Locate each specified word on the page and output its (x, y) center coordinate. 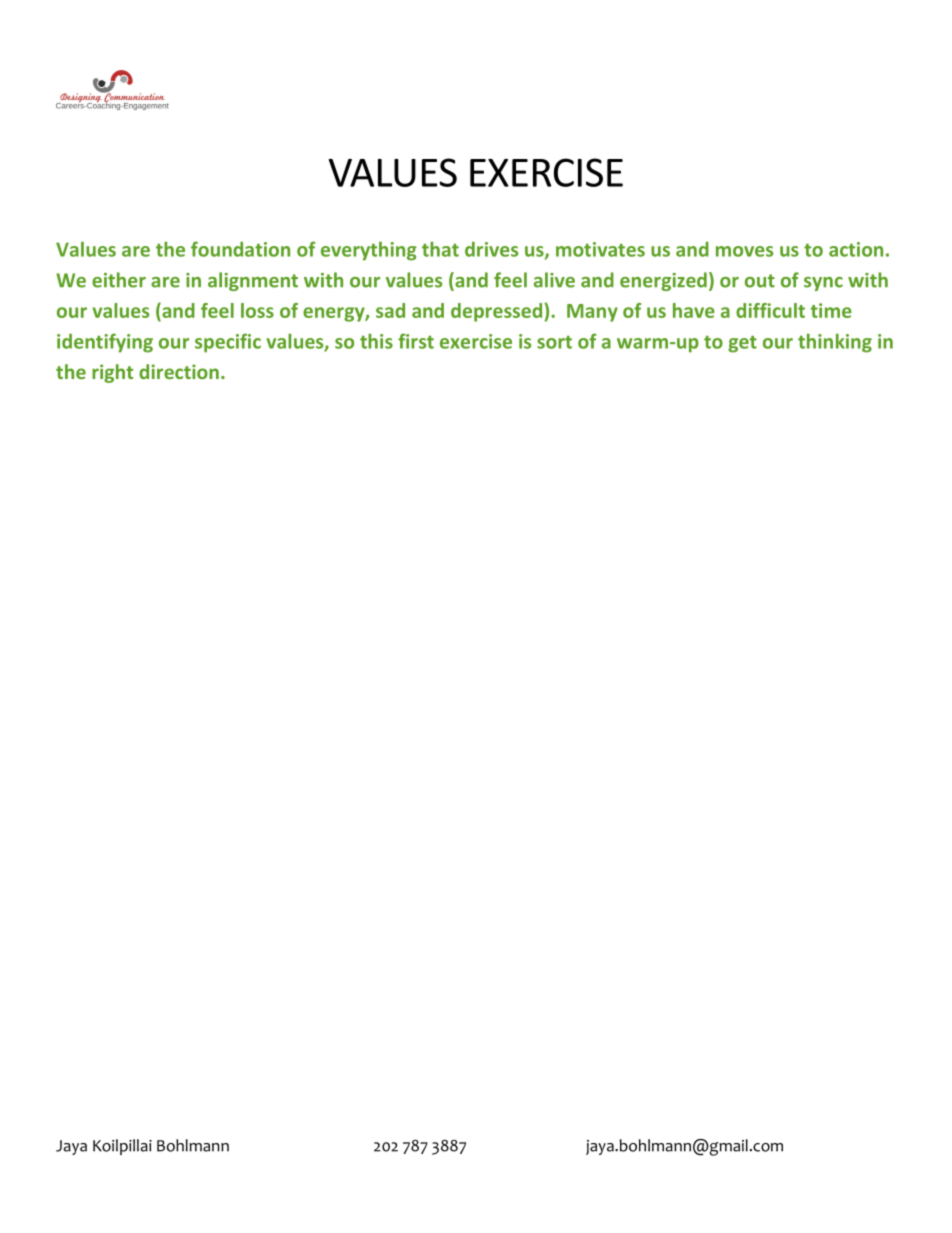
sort (554, 342)
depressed (496, 312)
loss (257, 310)
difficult (770, 310)
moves (744, 251)
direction (179, 371)
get (742, 344)
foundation (240, 249)
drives (491, 249)
